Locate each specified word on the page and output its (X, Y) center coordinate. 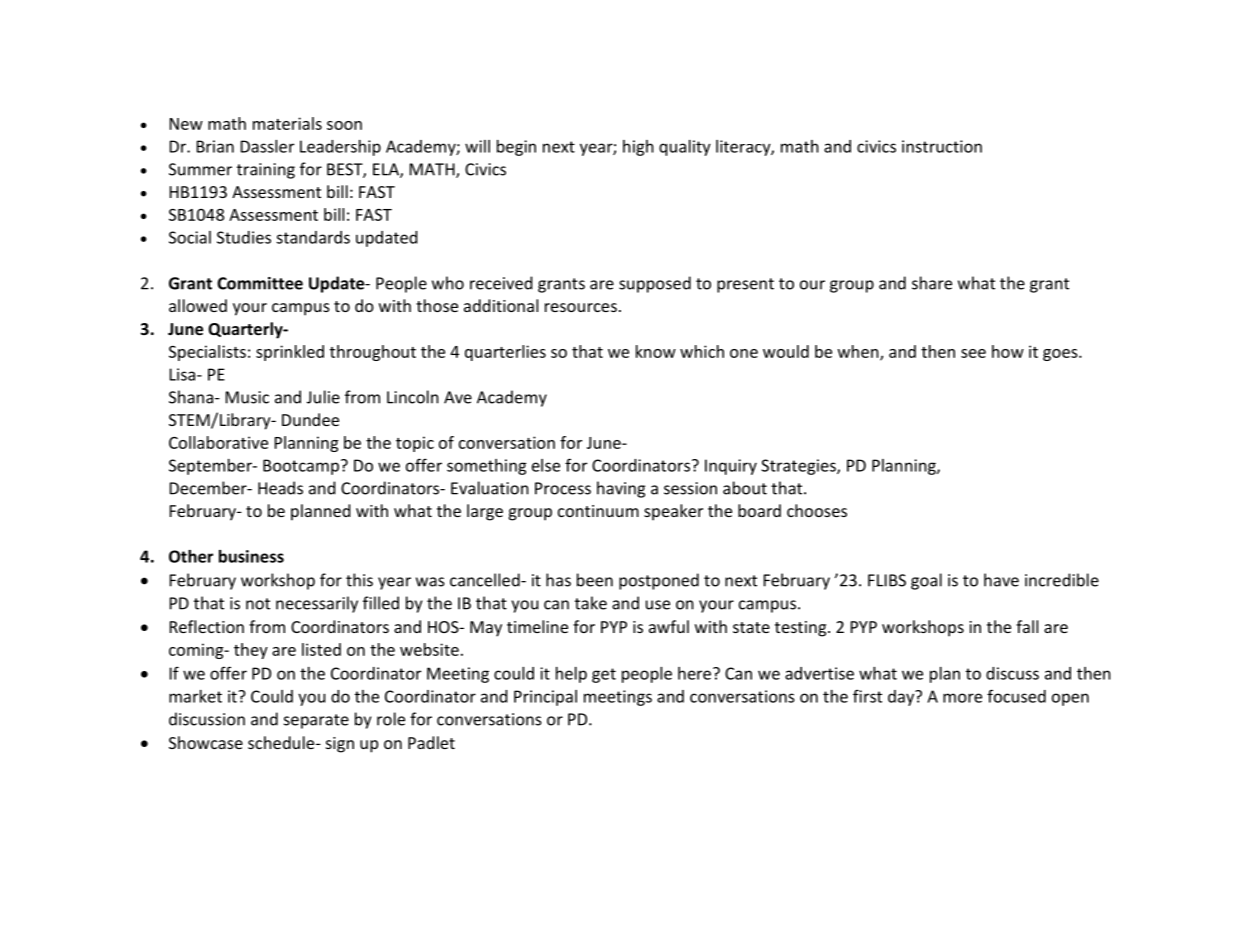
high (638, 148)
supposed (655, 284)
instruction (942, 146)
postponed (659, 581)
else (546, 465)
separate (316, 721)
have (1001, 580)
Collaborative (218, 442)
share (932, 283)
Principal (545, 698)
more (962, 698)
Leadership (340, 148)
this (359, 580)
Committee (260, 283)
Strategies (799, 467)
